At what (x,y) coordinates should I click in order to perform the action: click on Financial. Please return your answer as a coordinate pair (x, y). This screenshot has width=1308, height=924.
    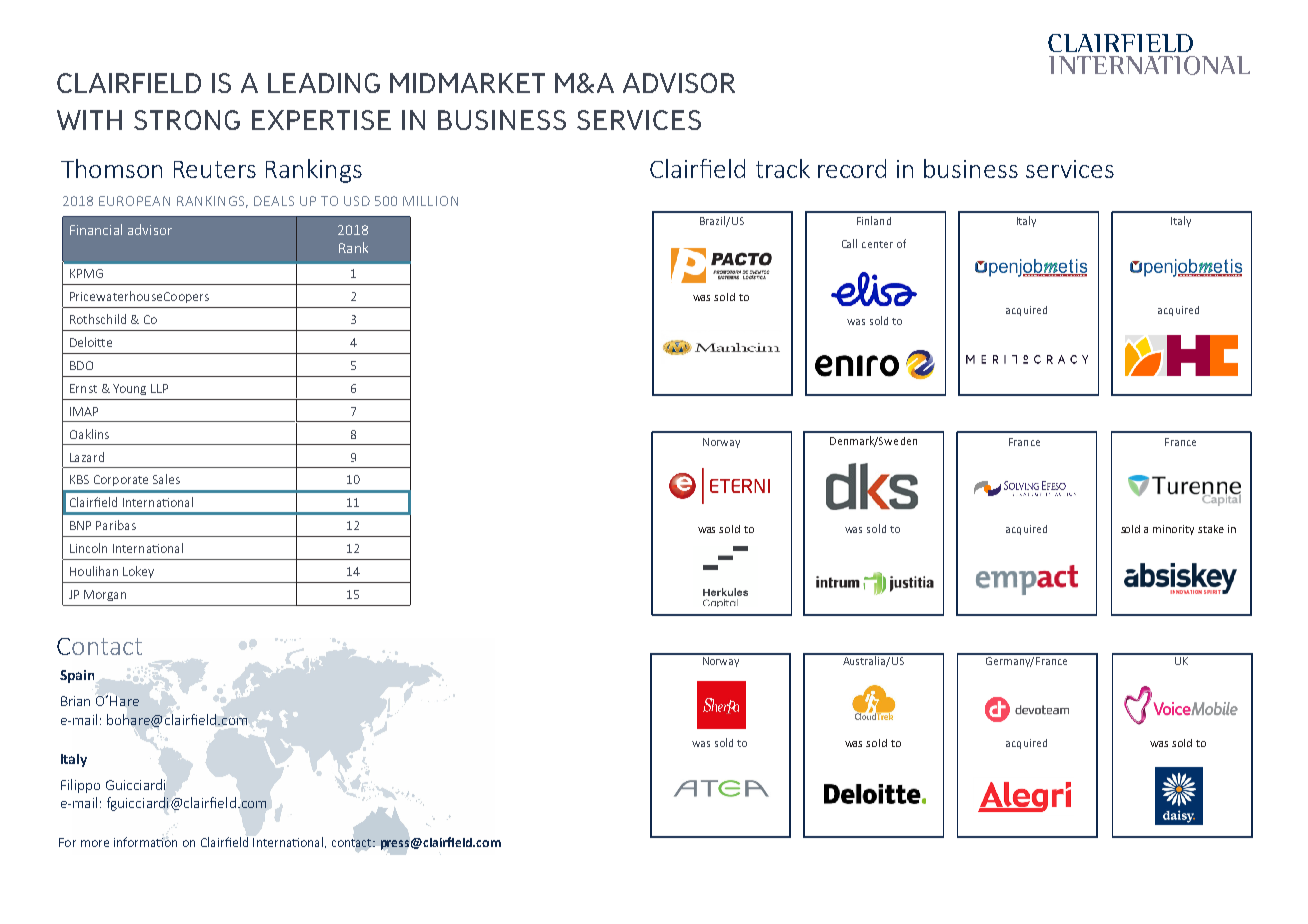
    Looking at the image, I should click on (96, 229).
